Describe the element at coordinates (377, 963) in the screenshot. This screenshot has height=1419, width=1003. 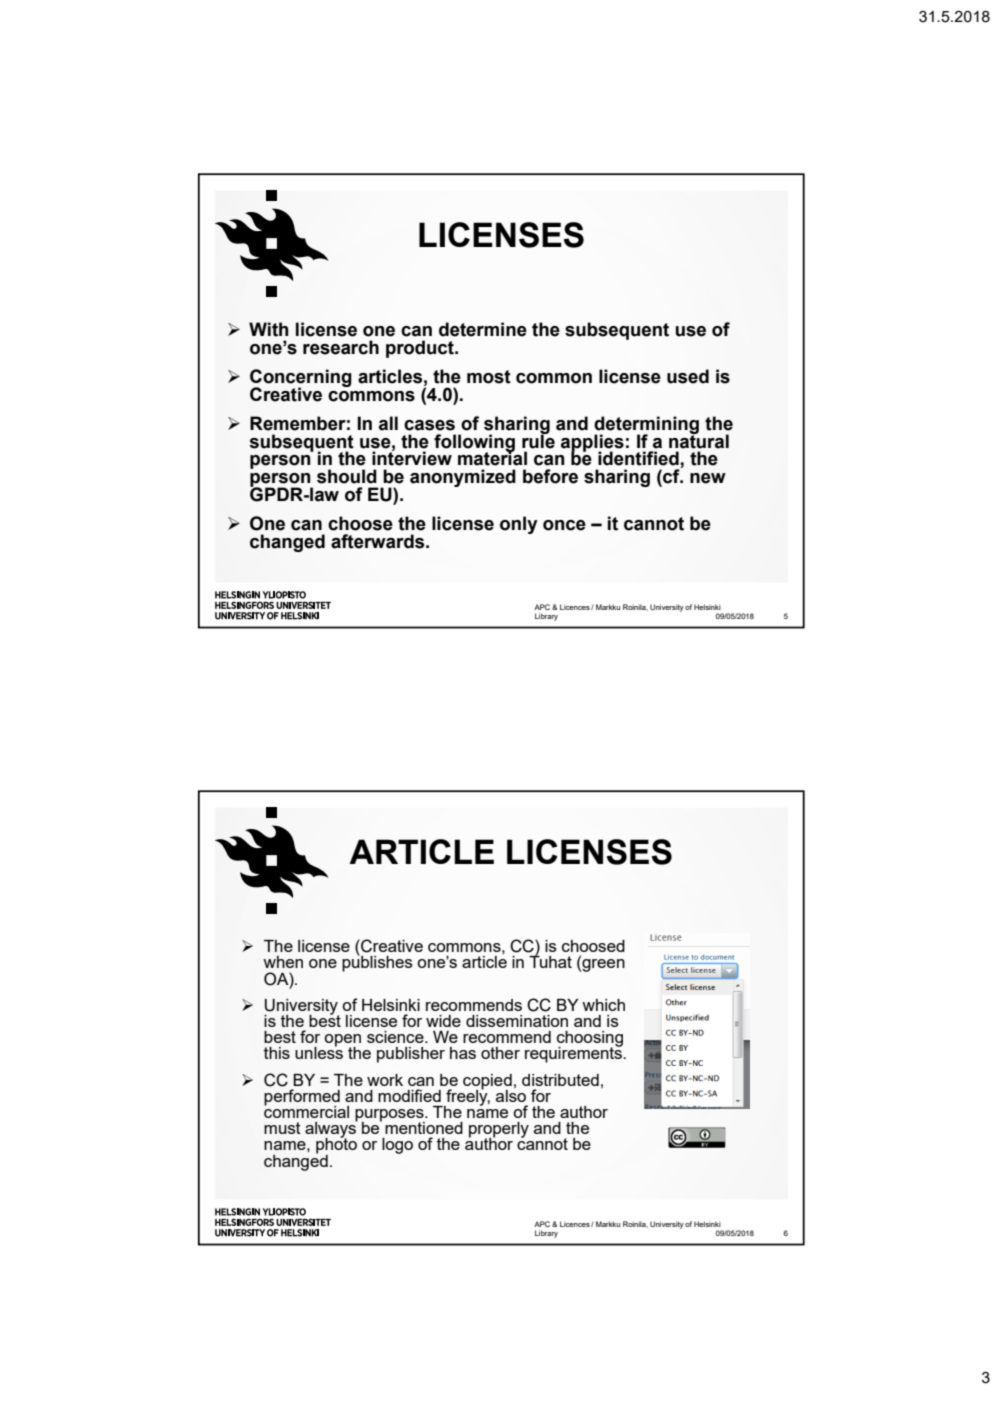
I see `publishes` at that location.
